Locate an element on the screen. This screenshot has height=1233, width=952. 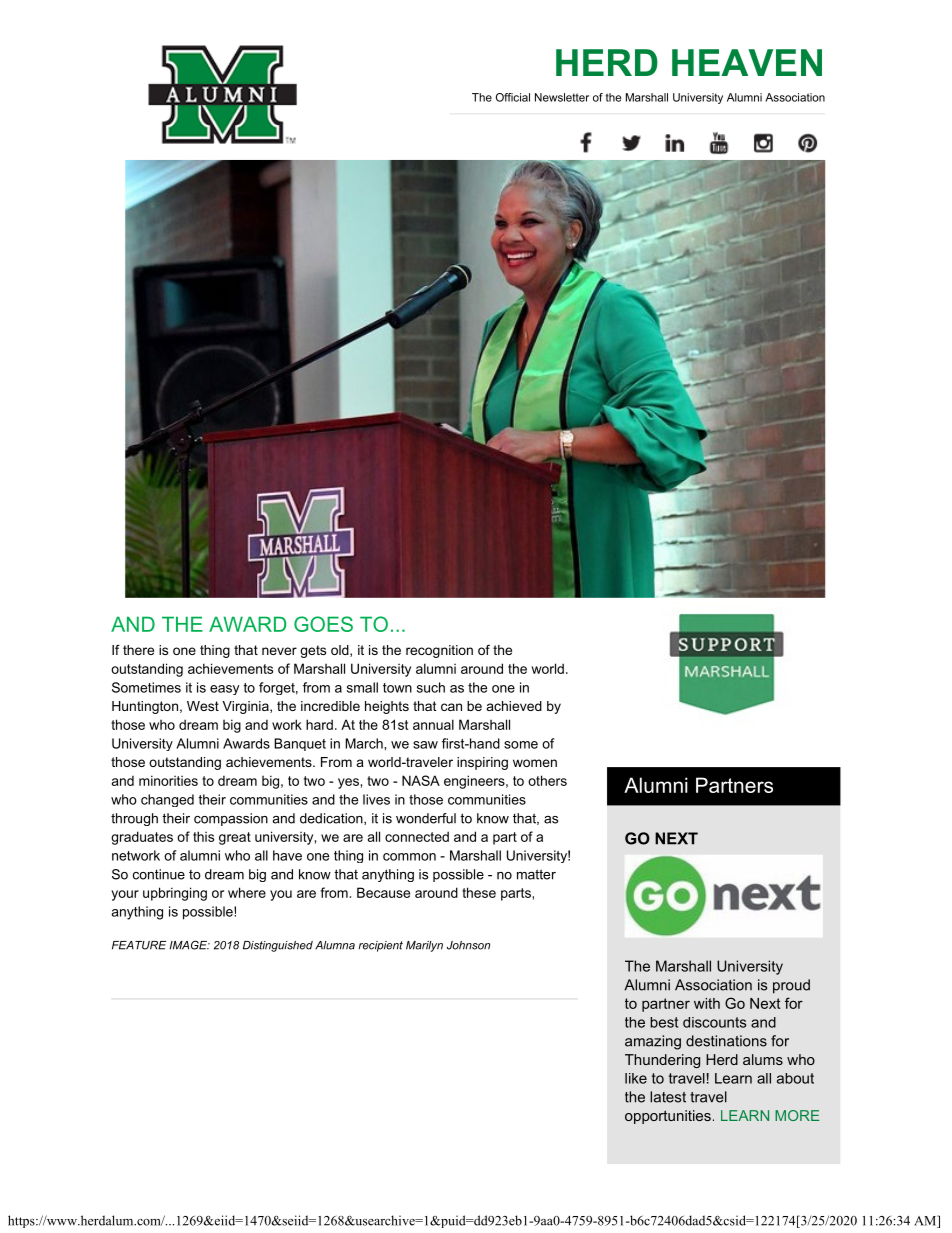
wonderful is located at coordinates (426, 818).
